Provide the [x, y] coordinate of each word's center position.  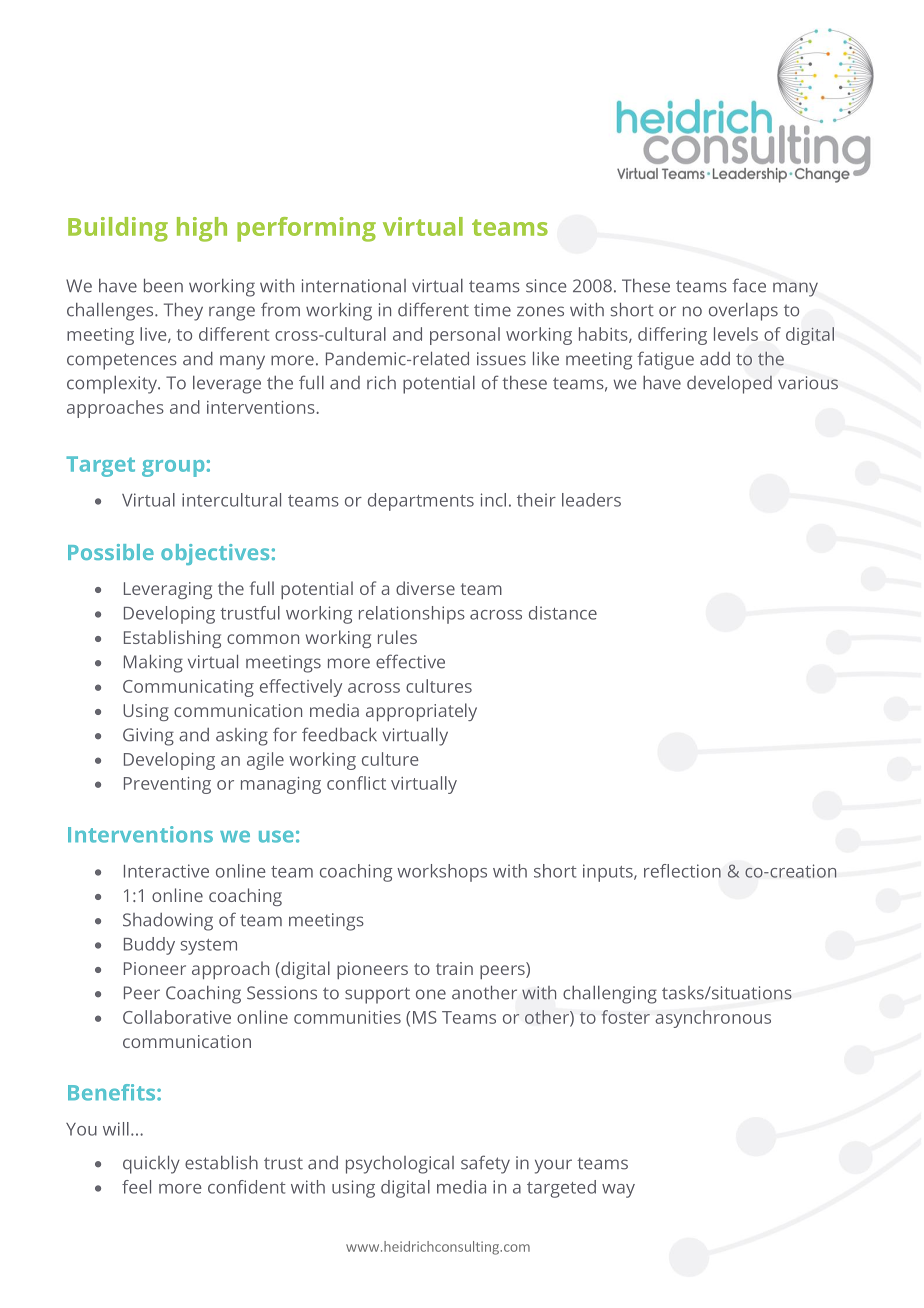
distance [563, 613]
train [454, 968]
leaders [591, 500]
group [173, 468]
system [209, 947]
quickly [151, 1165]
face [749, 285]
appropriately [421, 712]
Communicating [188, 688]
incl [493, 500]
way [618, 1191]
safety [485, 1164]
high [202, 229]
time [492, 310]
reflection [682, 871]
